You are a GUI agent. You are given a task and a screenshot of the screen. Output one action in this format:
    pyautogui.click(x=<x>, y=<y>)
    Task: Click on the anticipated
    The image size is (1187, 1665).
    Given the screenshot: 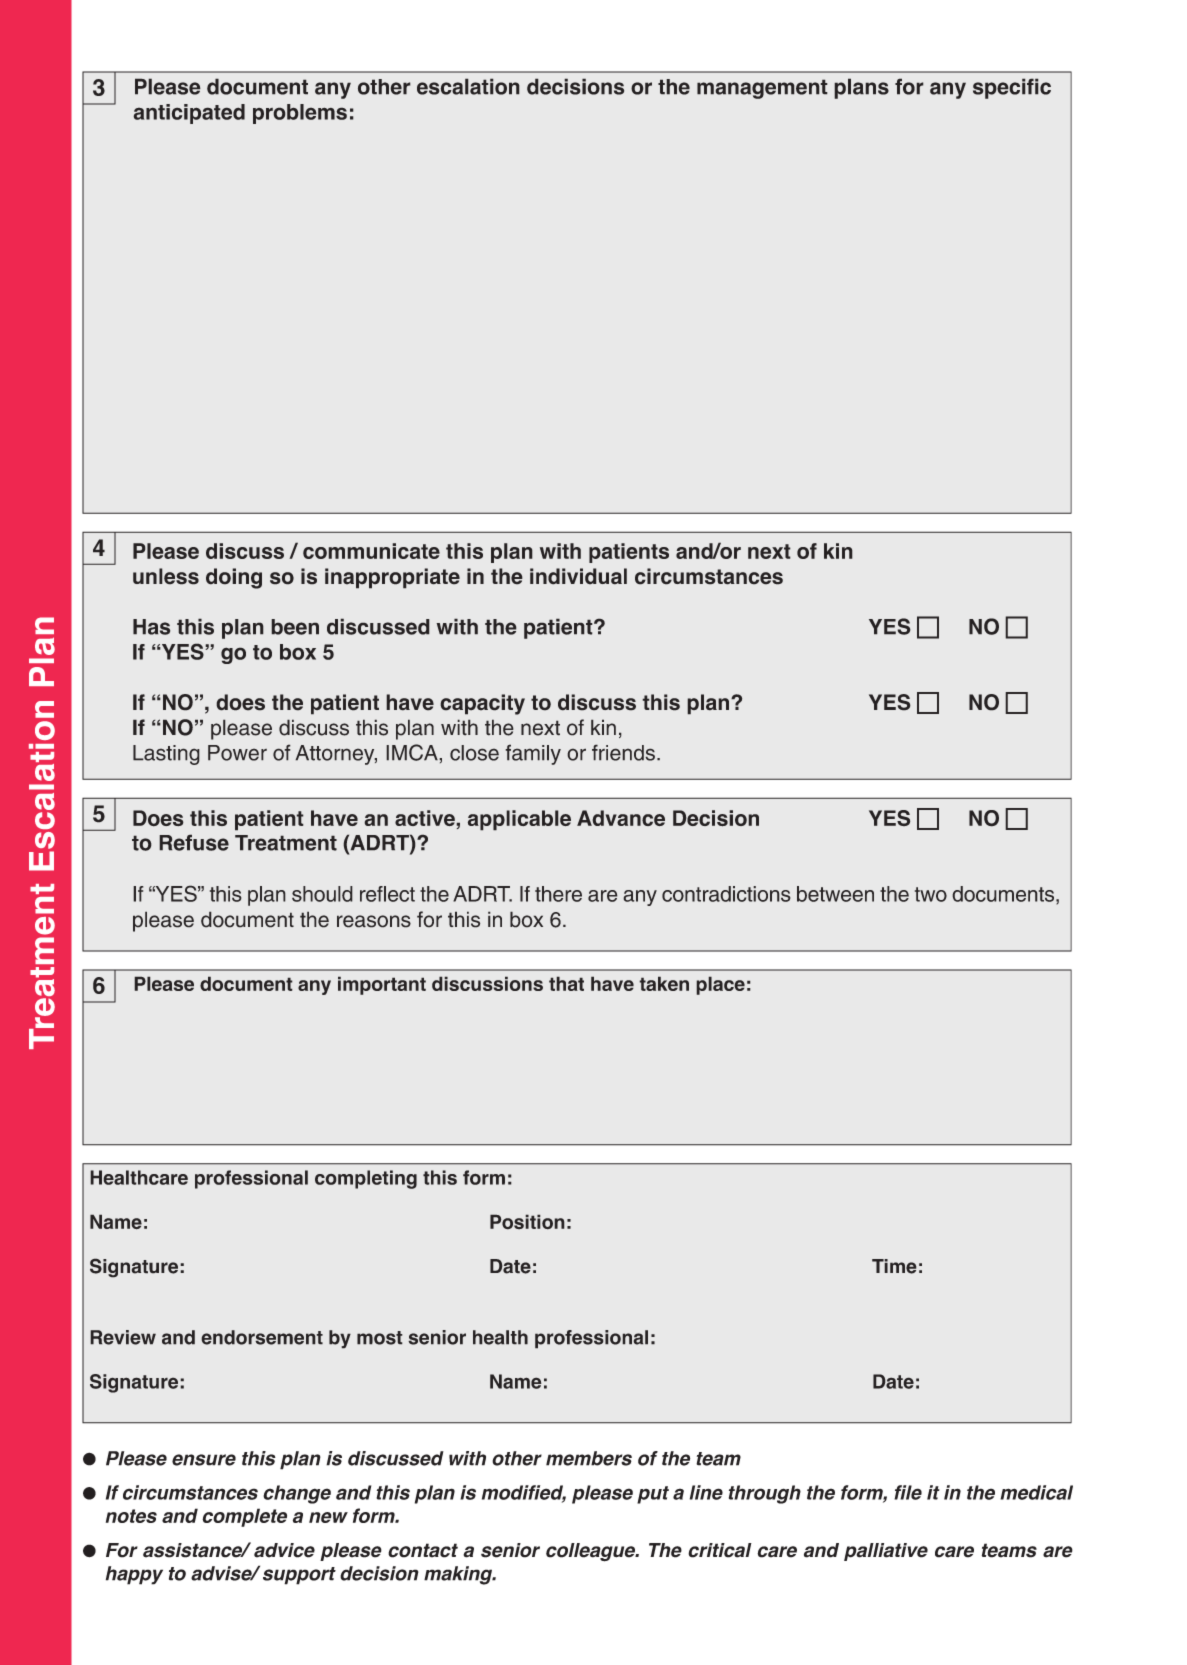 What is the action you would take?
    pyautogui.click(x=189, y=114)
